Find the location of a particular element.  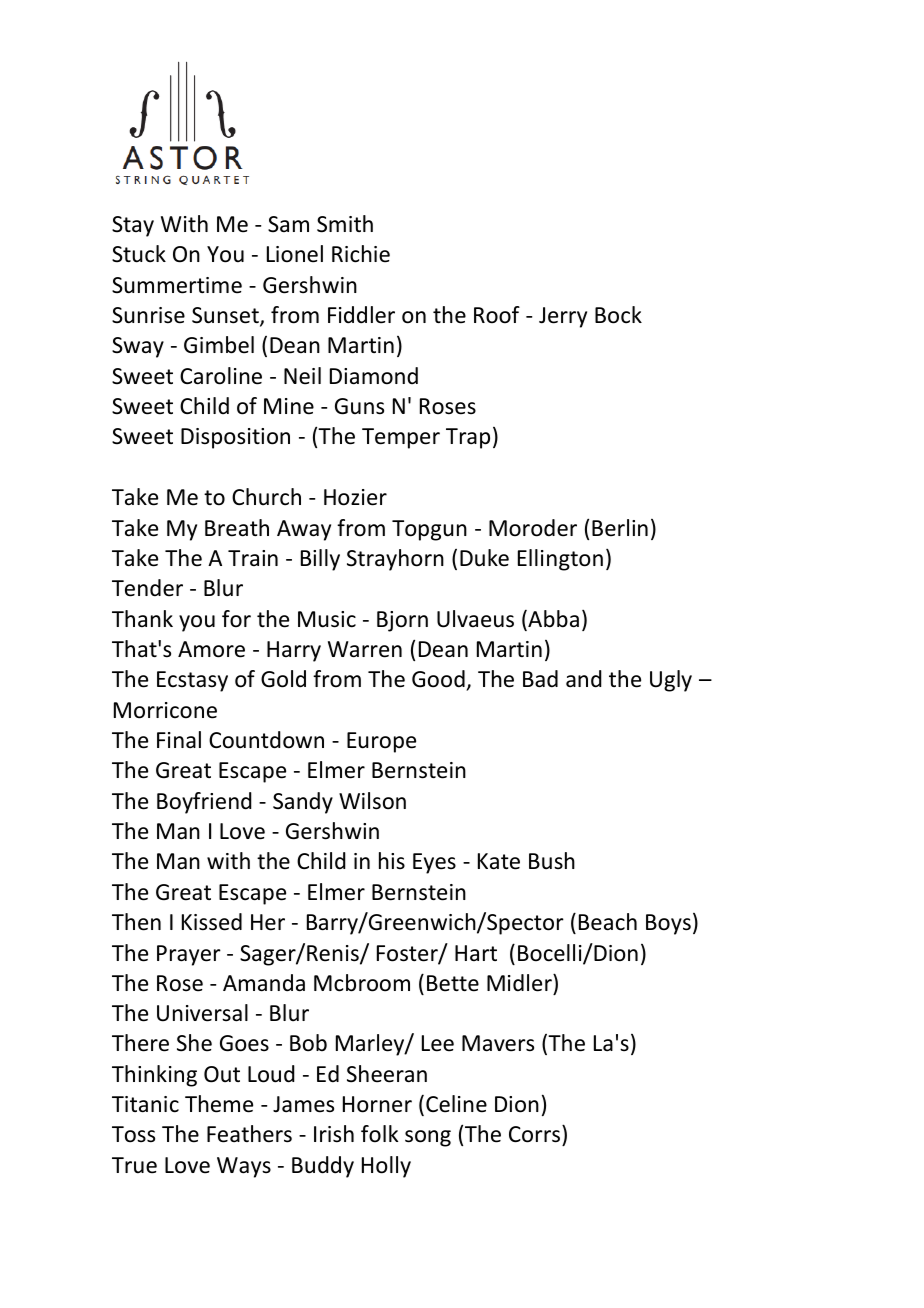

Berlin is located at coordinates (620, 528).
